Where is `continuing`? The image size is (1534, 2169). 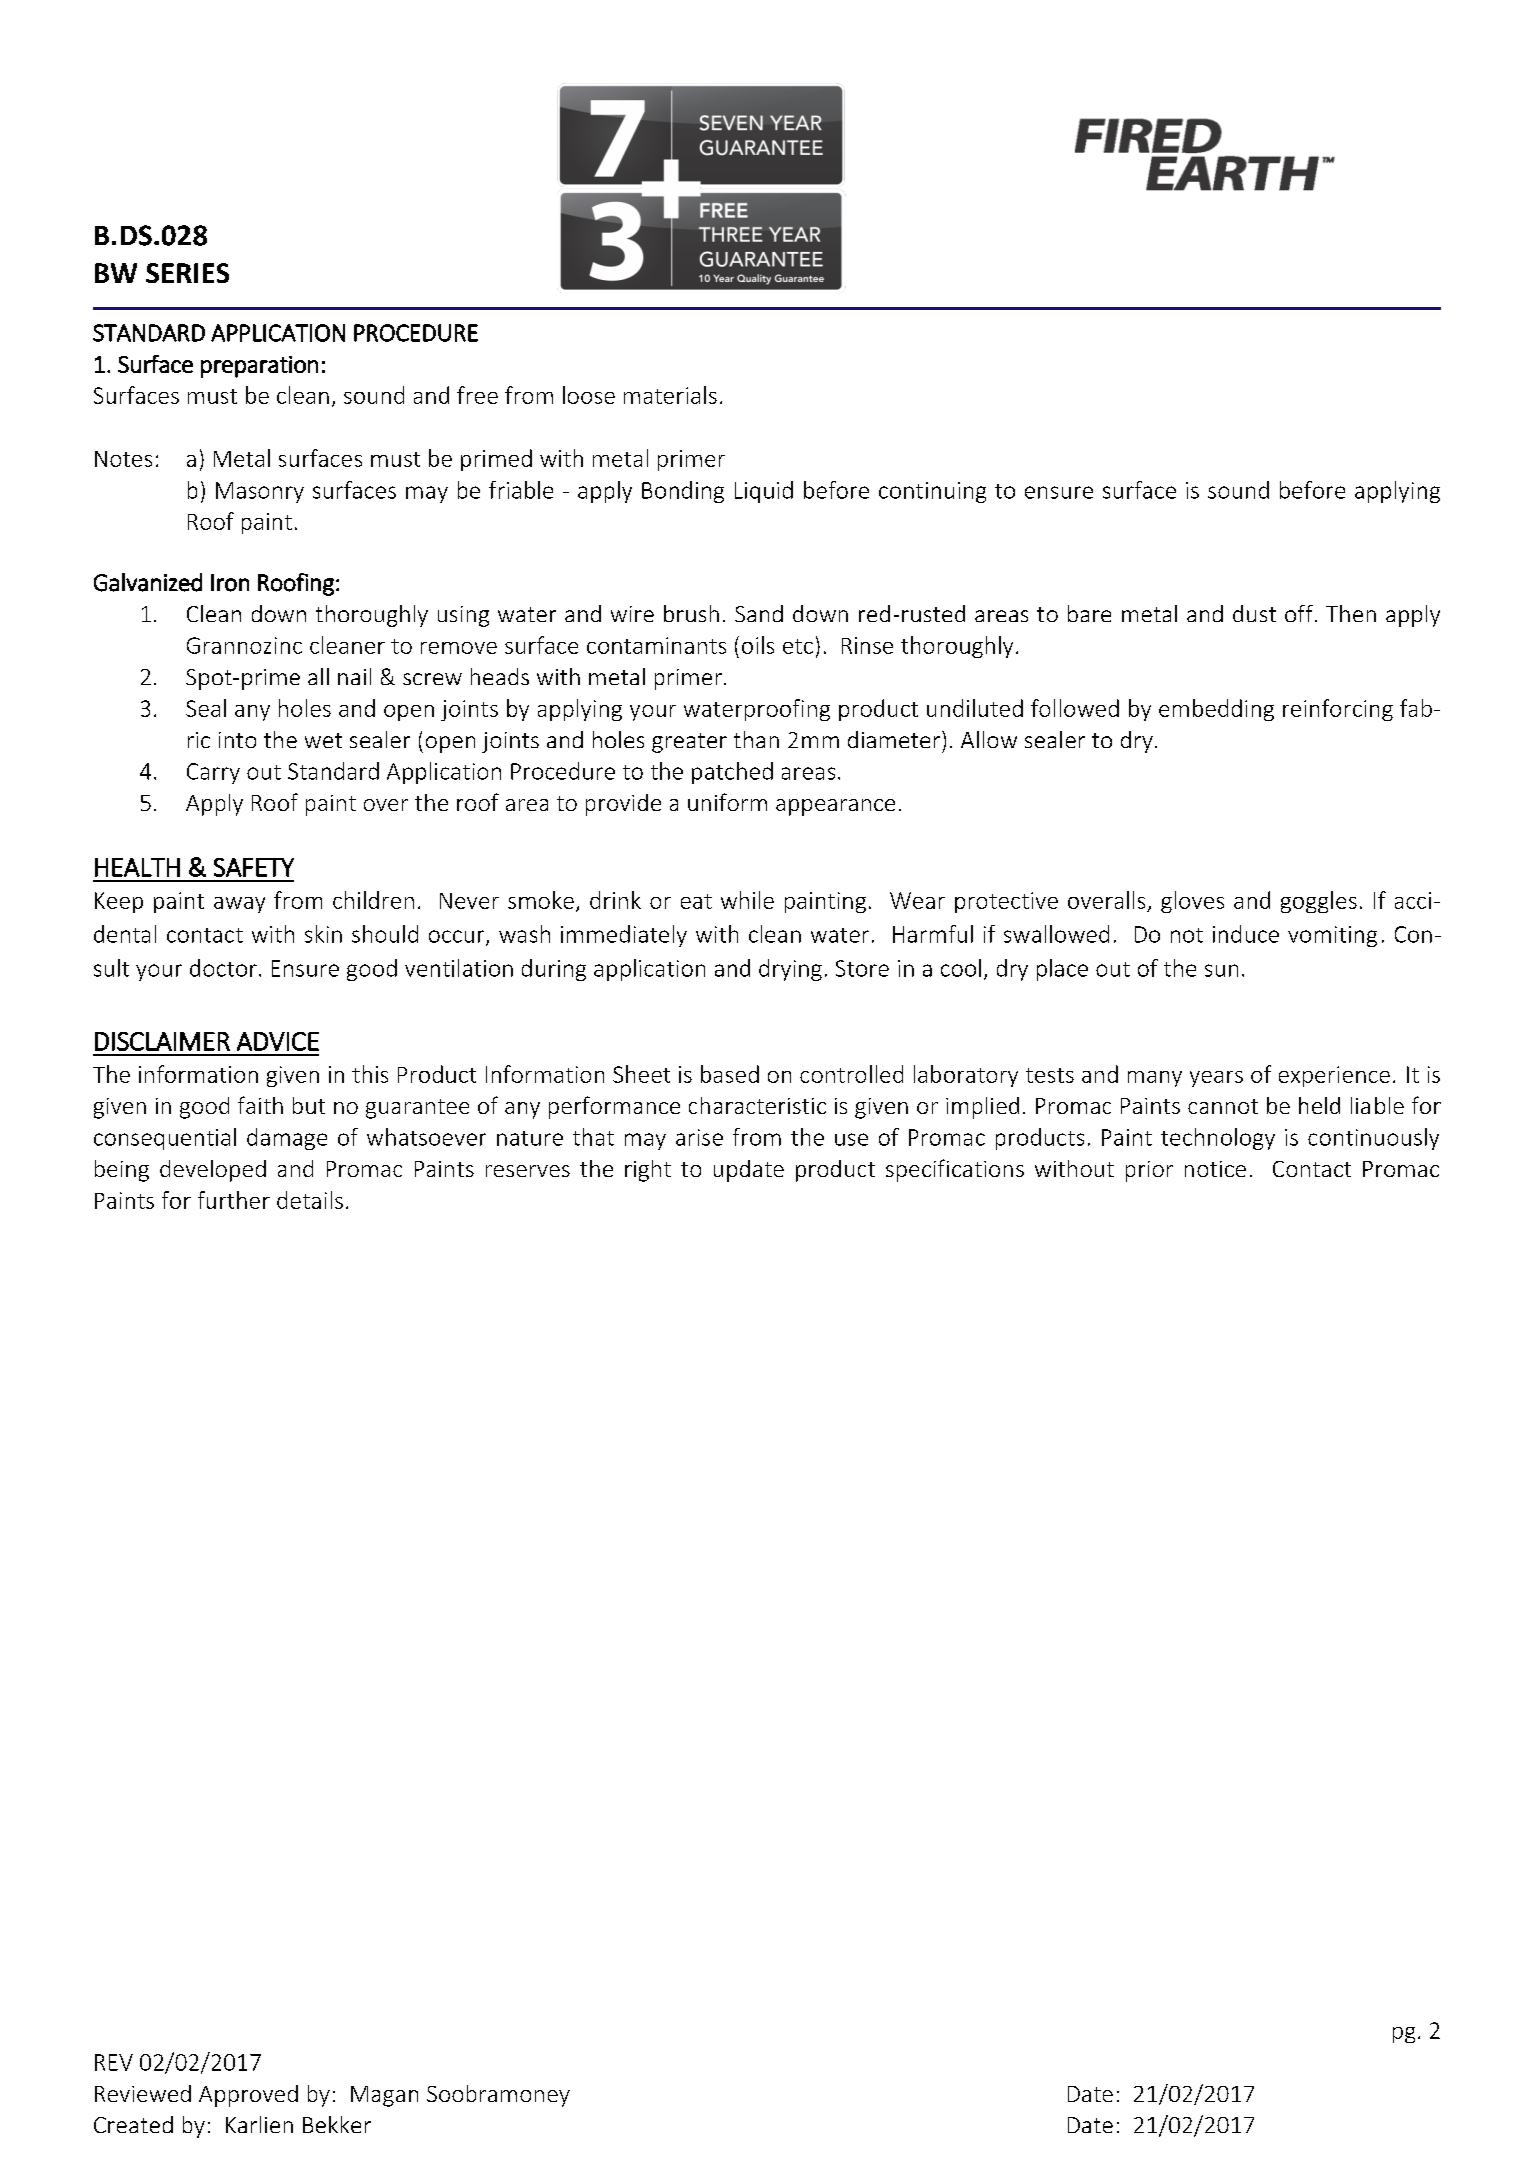
continuing is located at coordinates (932, 492).
